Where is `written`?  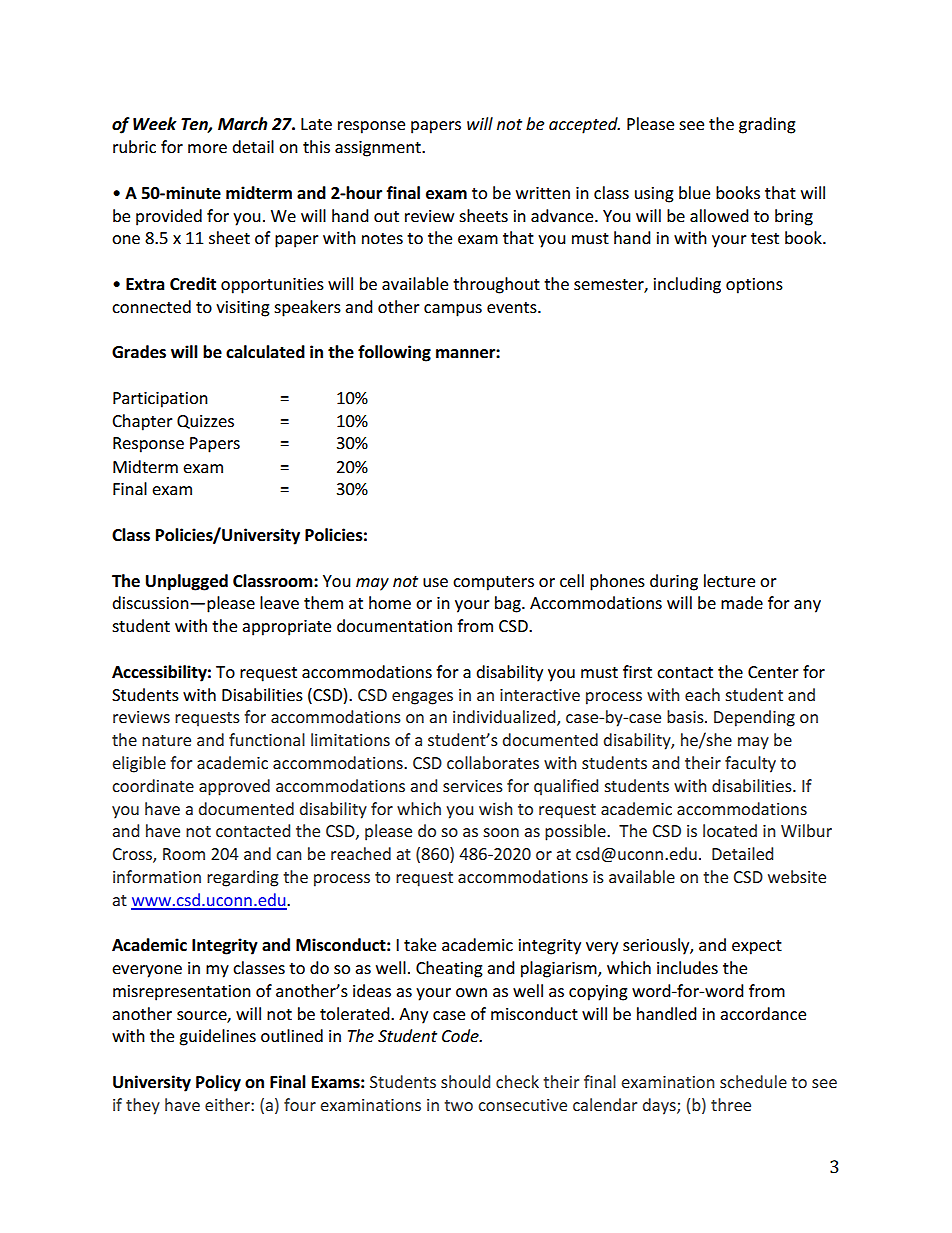 written is located at coordinates (543, 193).
